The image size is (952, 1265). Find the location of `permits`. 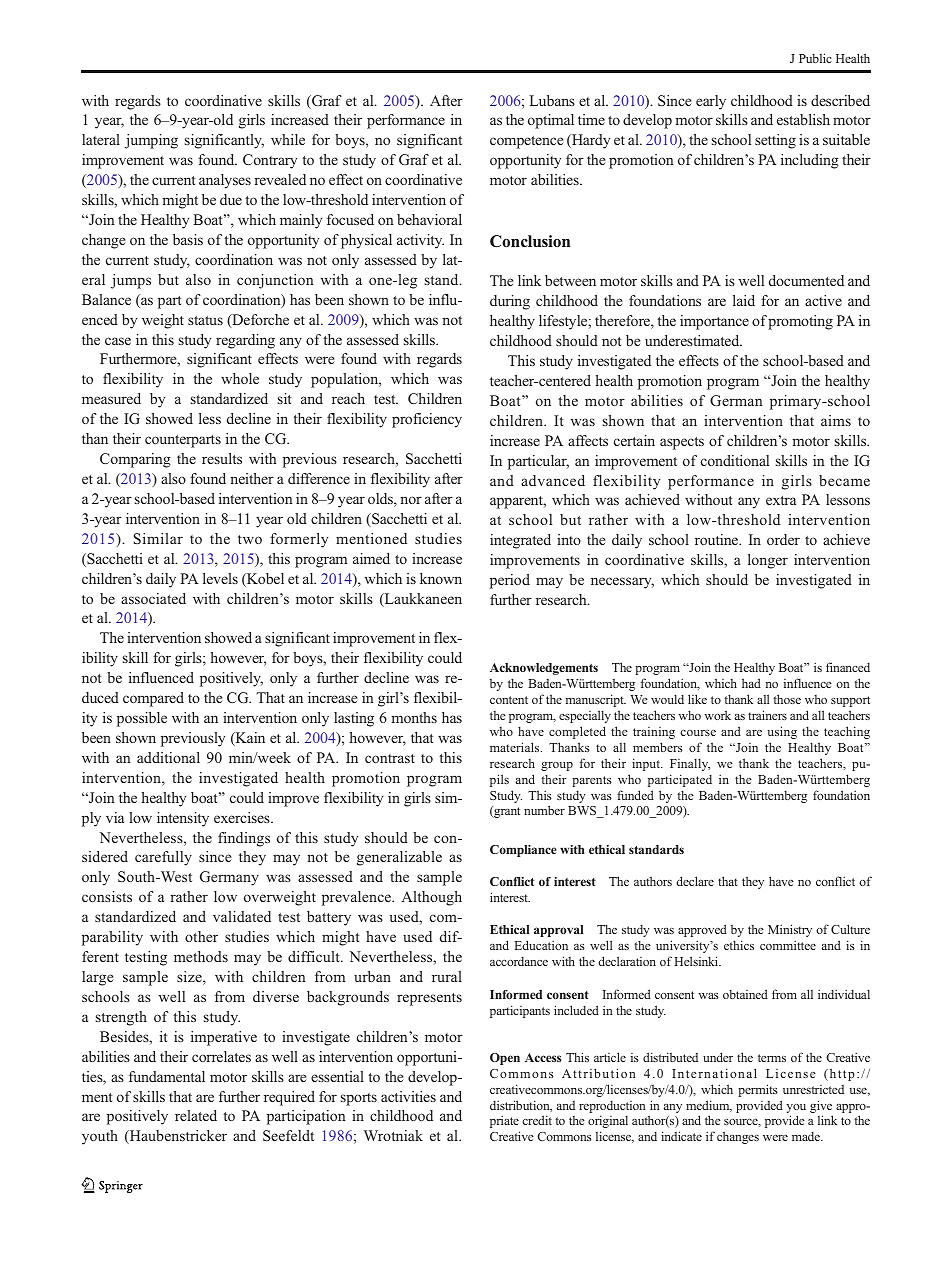

permits is located at coordinates (758, 1090).
